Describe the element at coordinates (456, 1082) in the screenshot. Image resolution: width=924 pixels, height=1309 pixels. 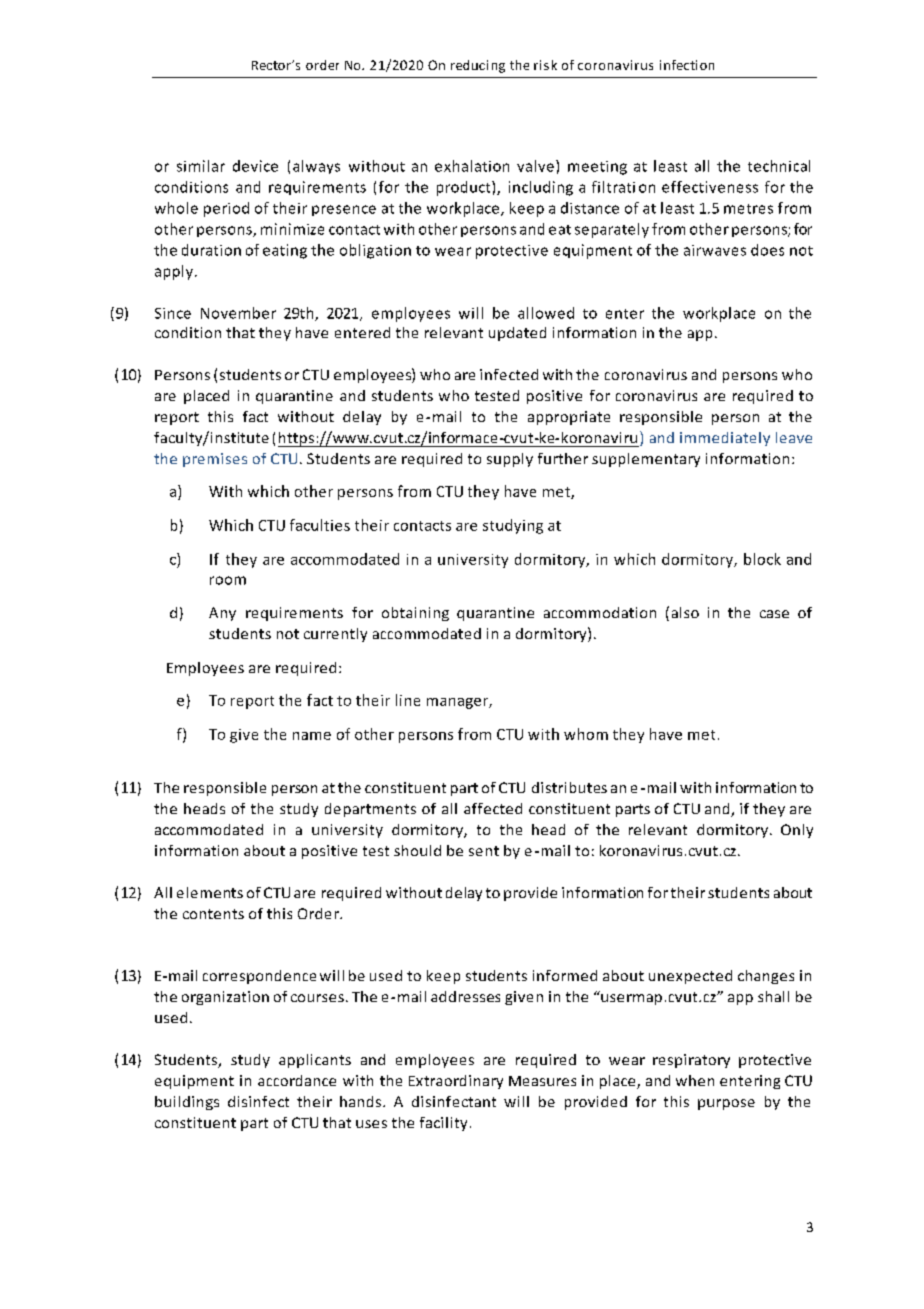
I see `Extraordinary` at that location.
